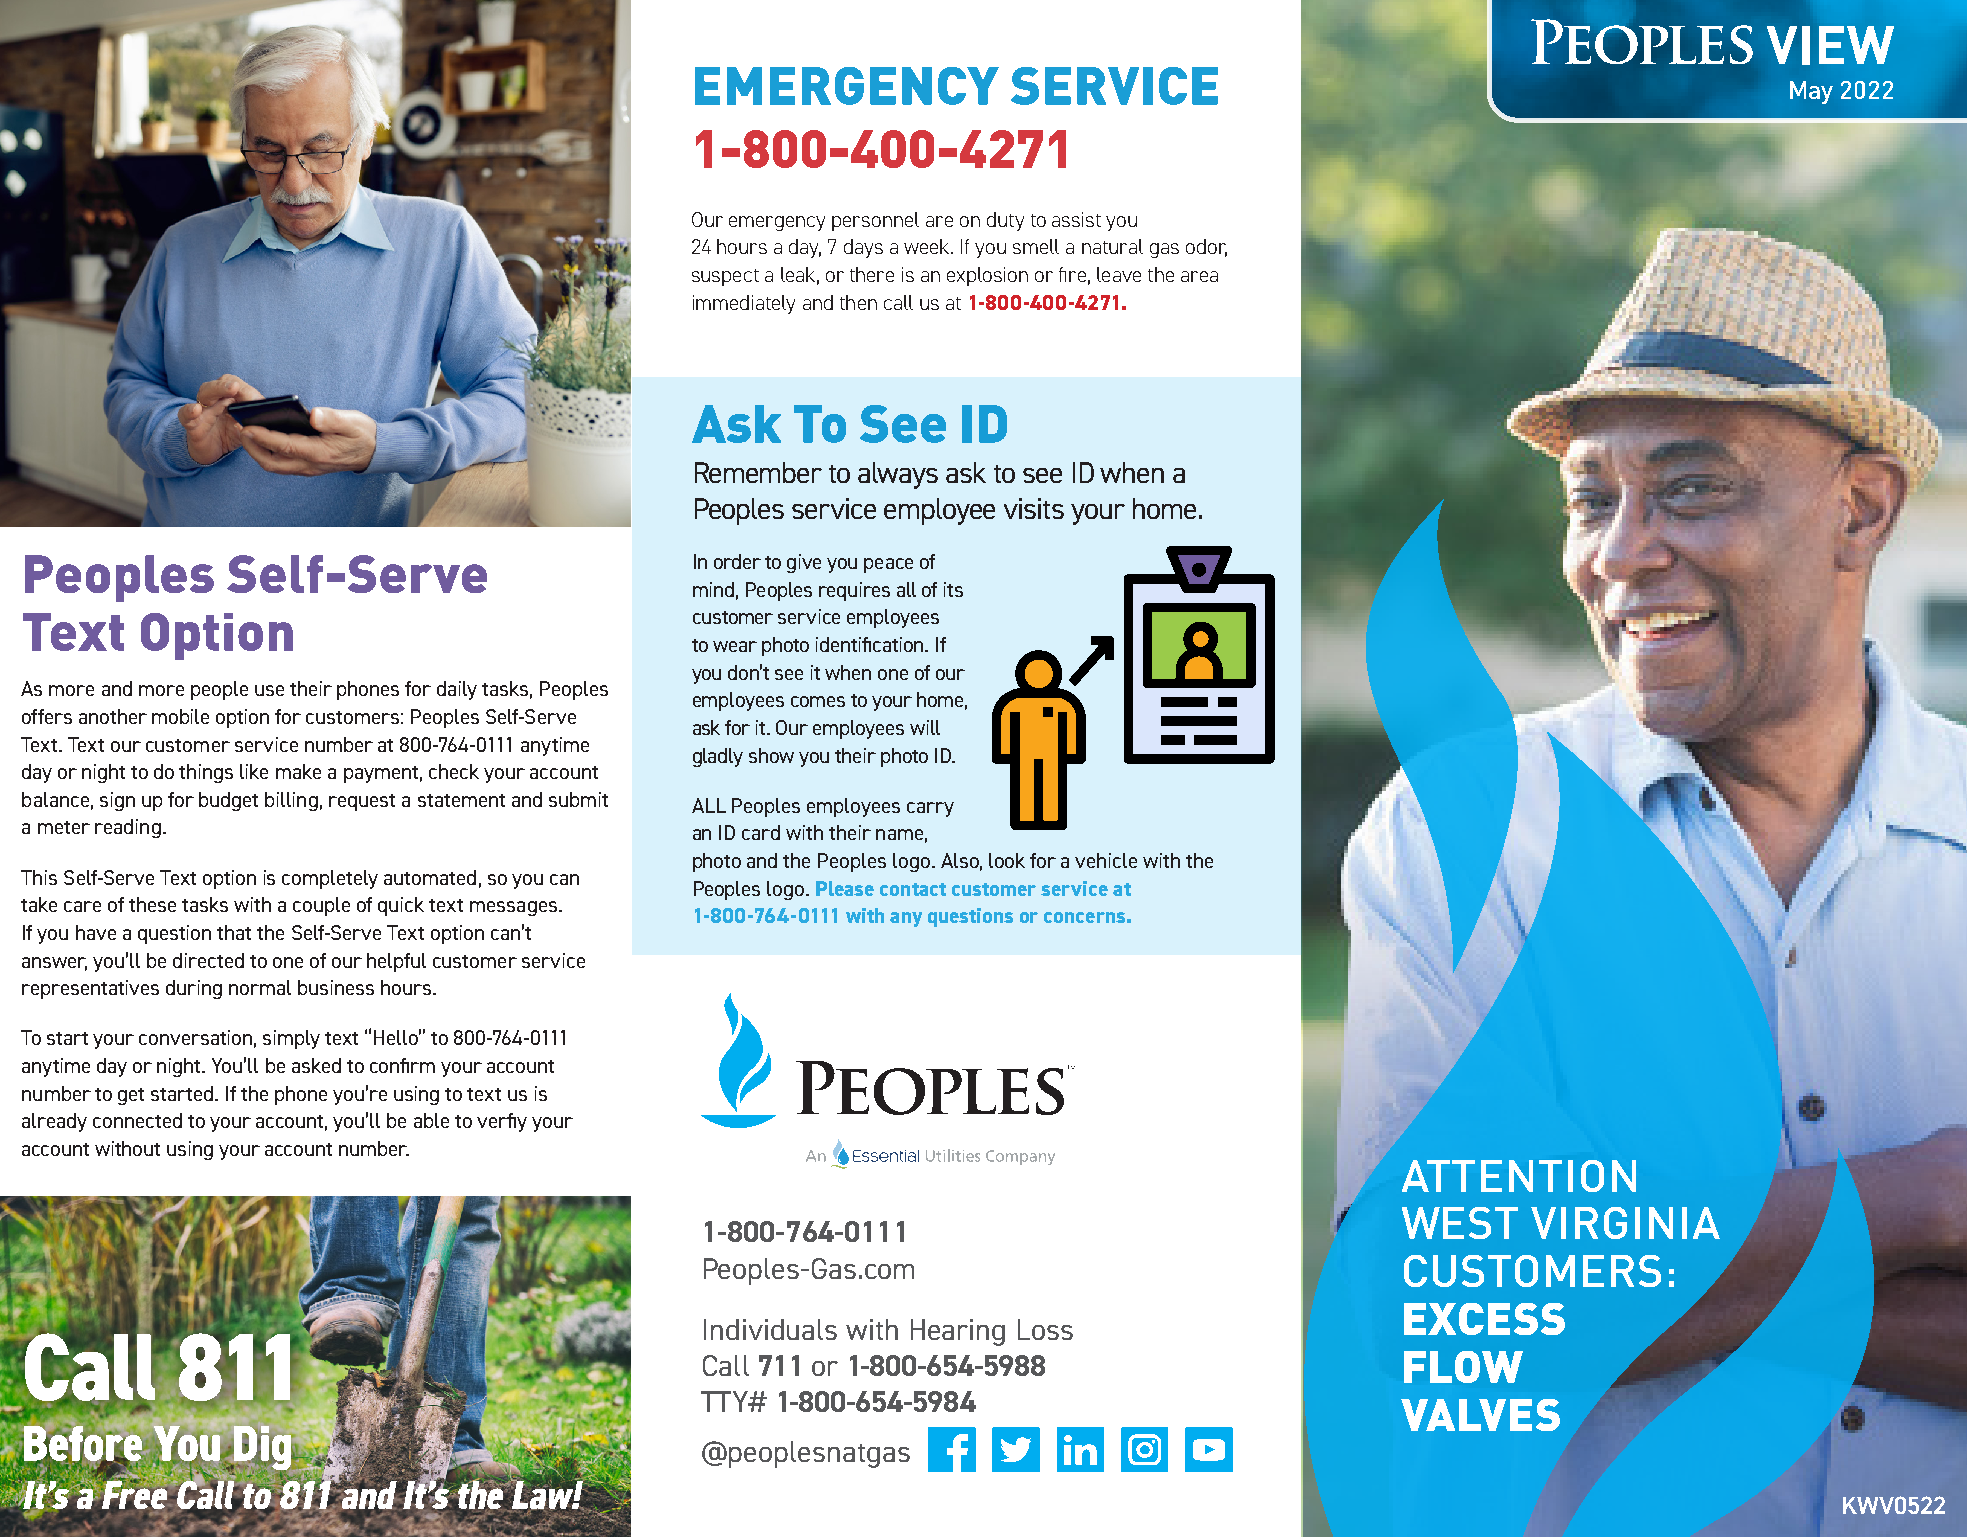 This document has width=1967, height=1537. What do you see at coordinates (854, 591) in the document?
I see `requires` at bounding box center [854, 591].
